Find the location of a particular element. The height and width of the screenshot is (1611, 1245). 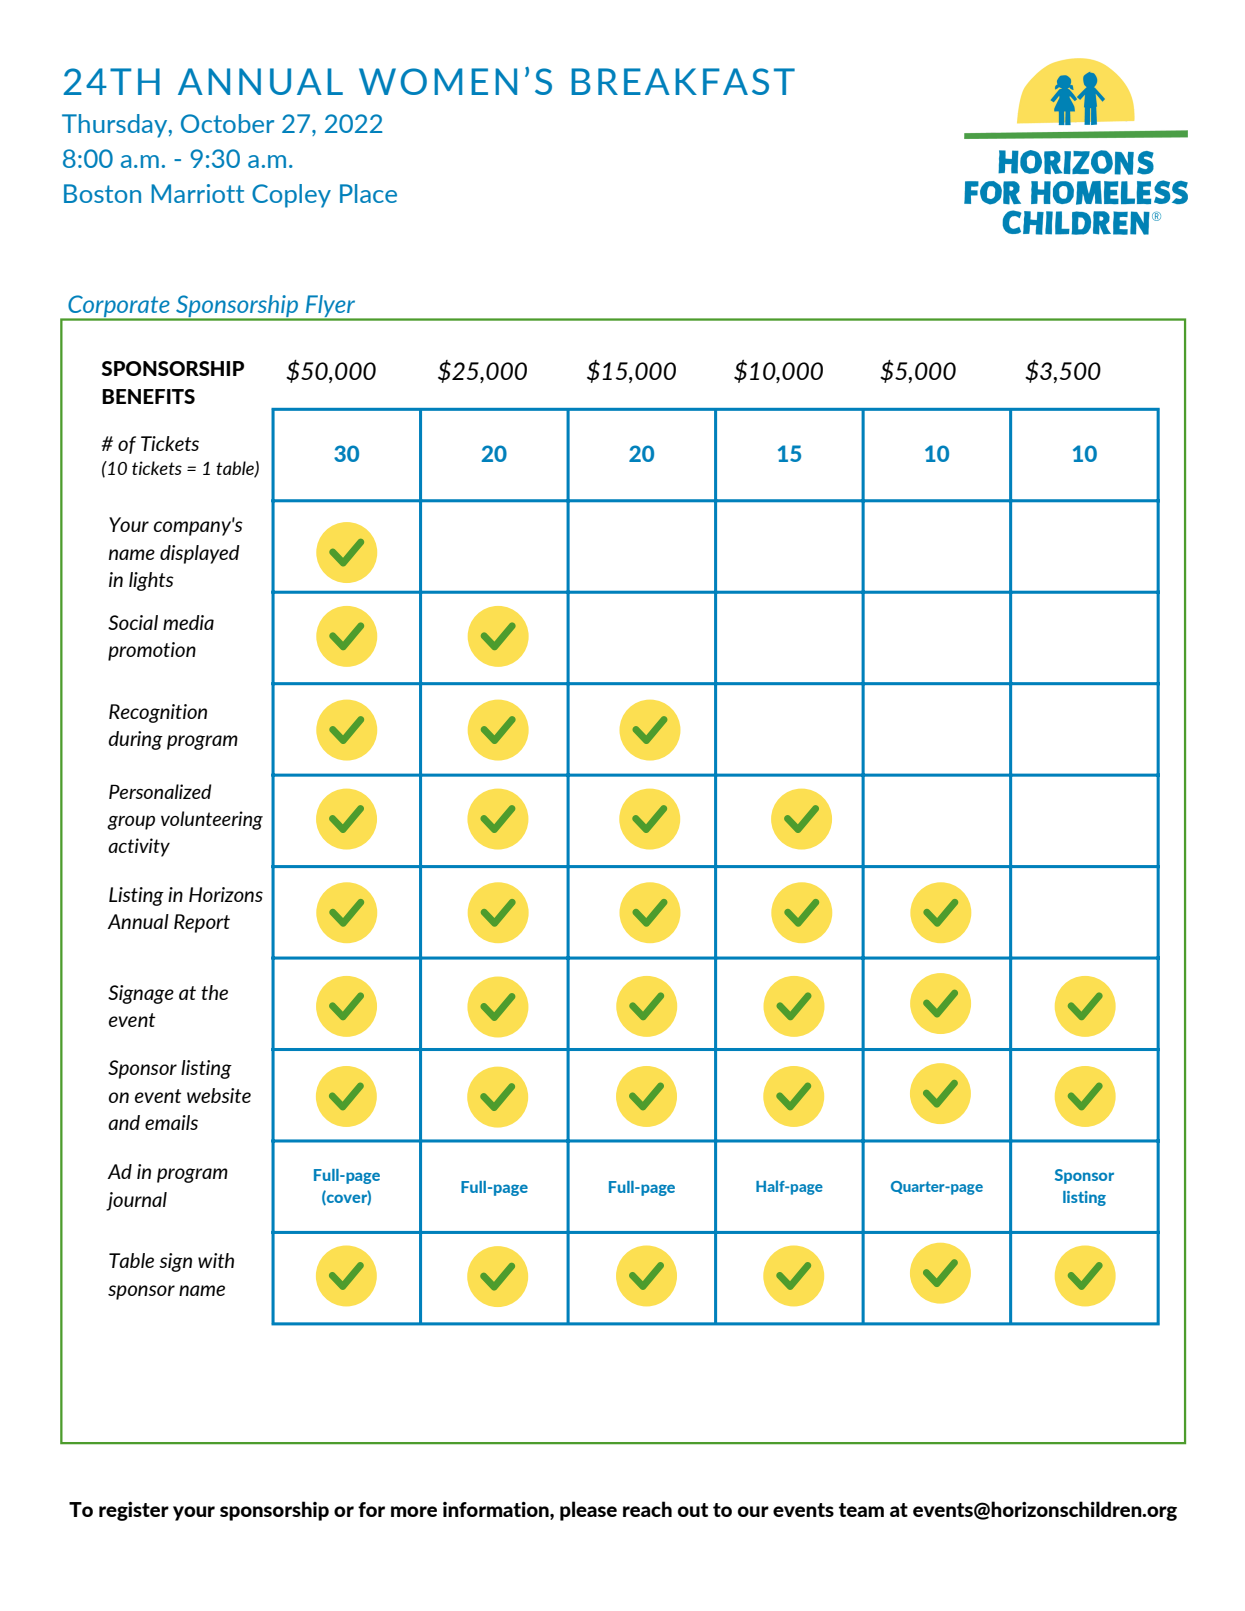

BREAKFAST is located at coordinates (683, 81).
